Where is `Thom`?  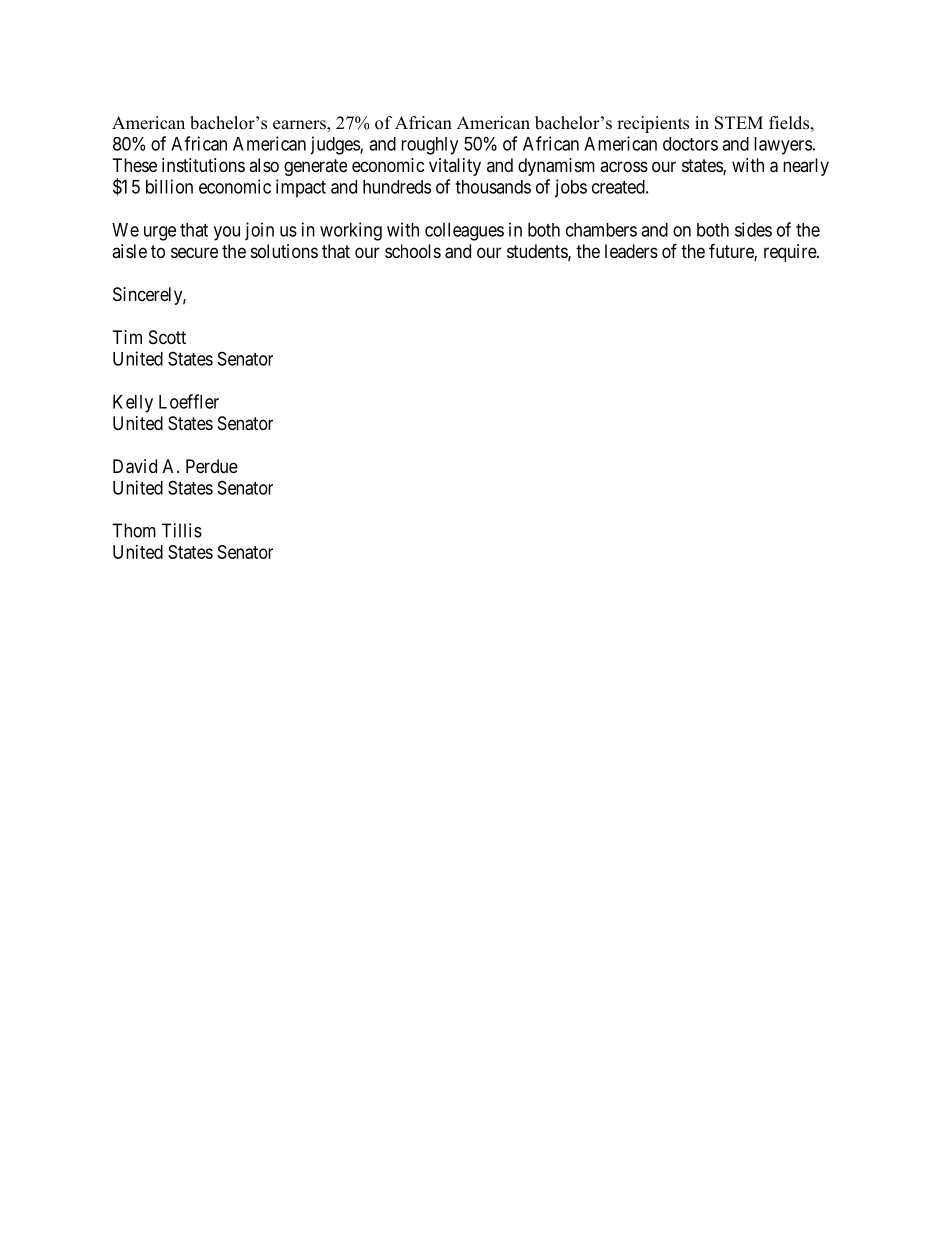 Thom is located at coordinates (134, 530).
